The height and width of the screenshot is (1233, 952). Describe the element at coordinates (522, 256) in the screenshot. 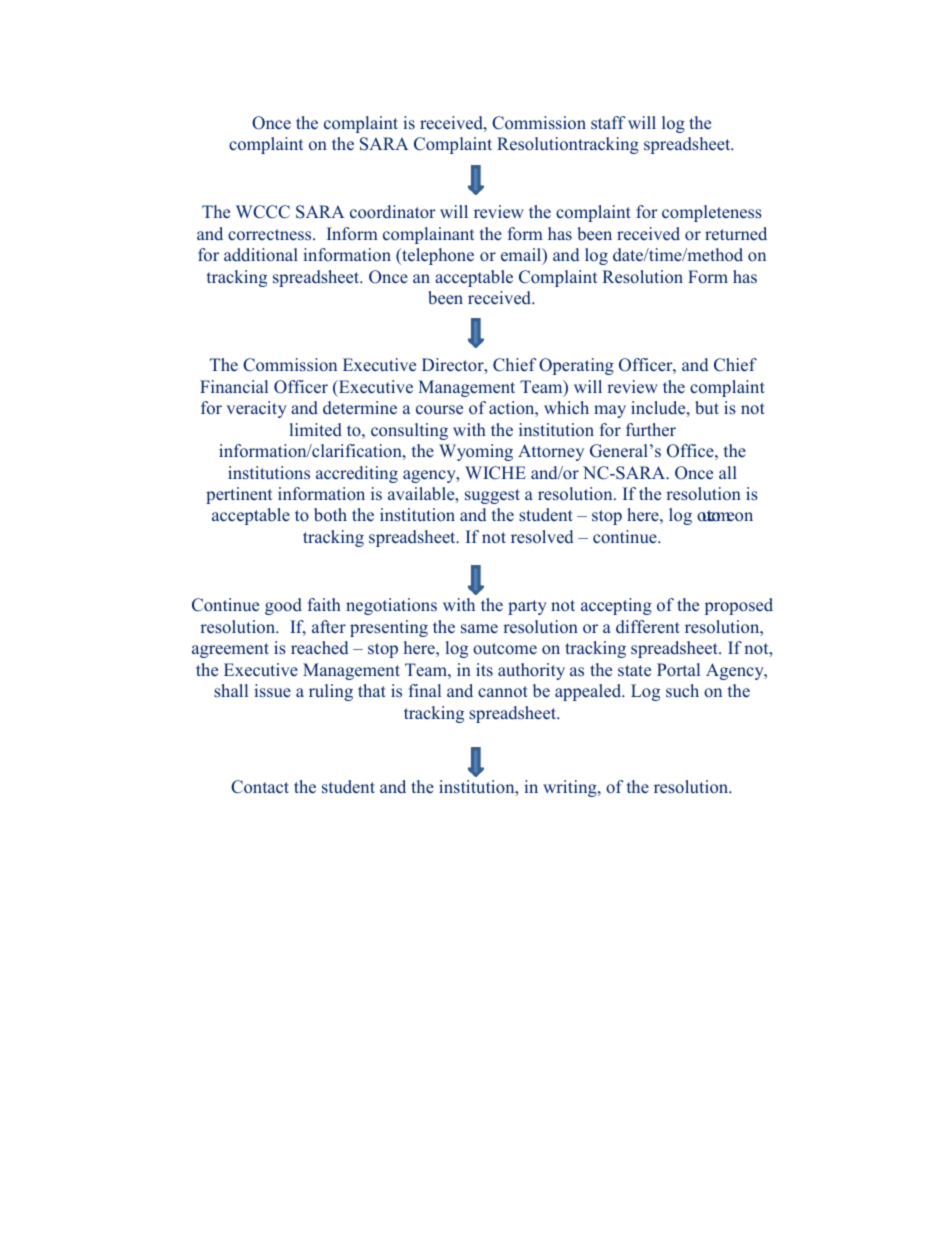

I see `email` at that location.
